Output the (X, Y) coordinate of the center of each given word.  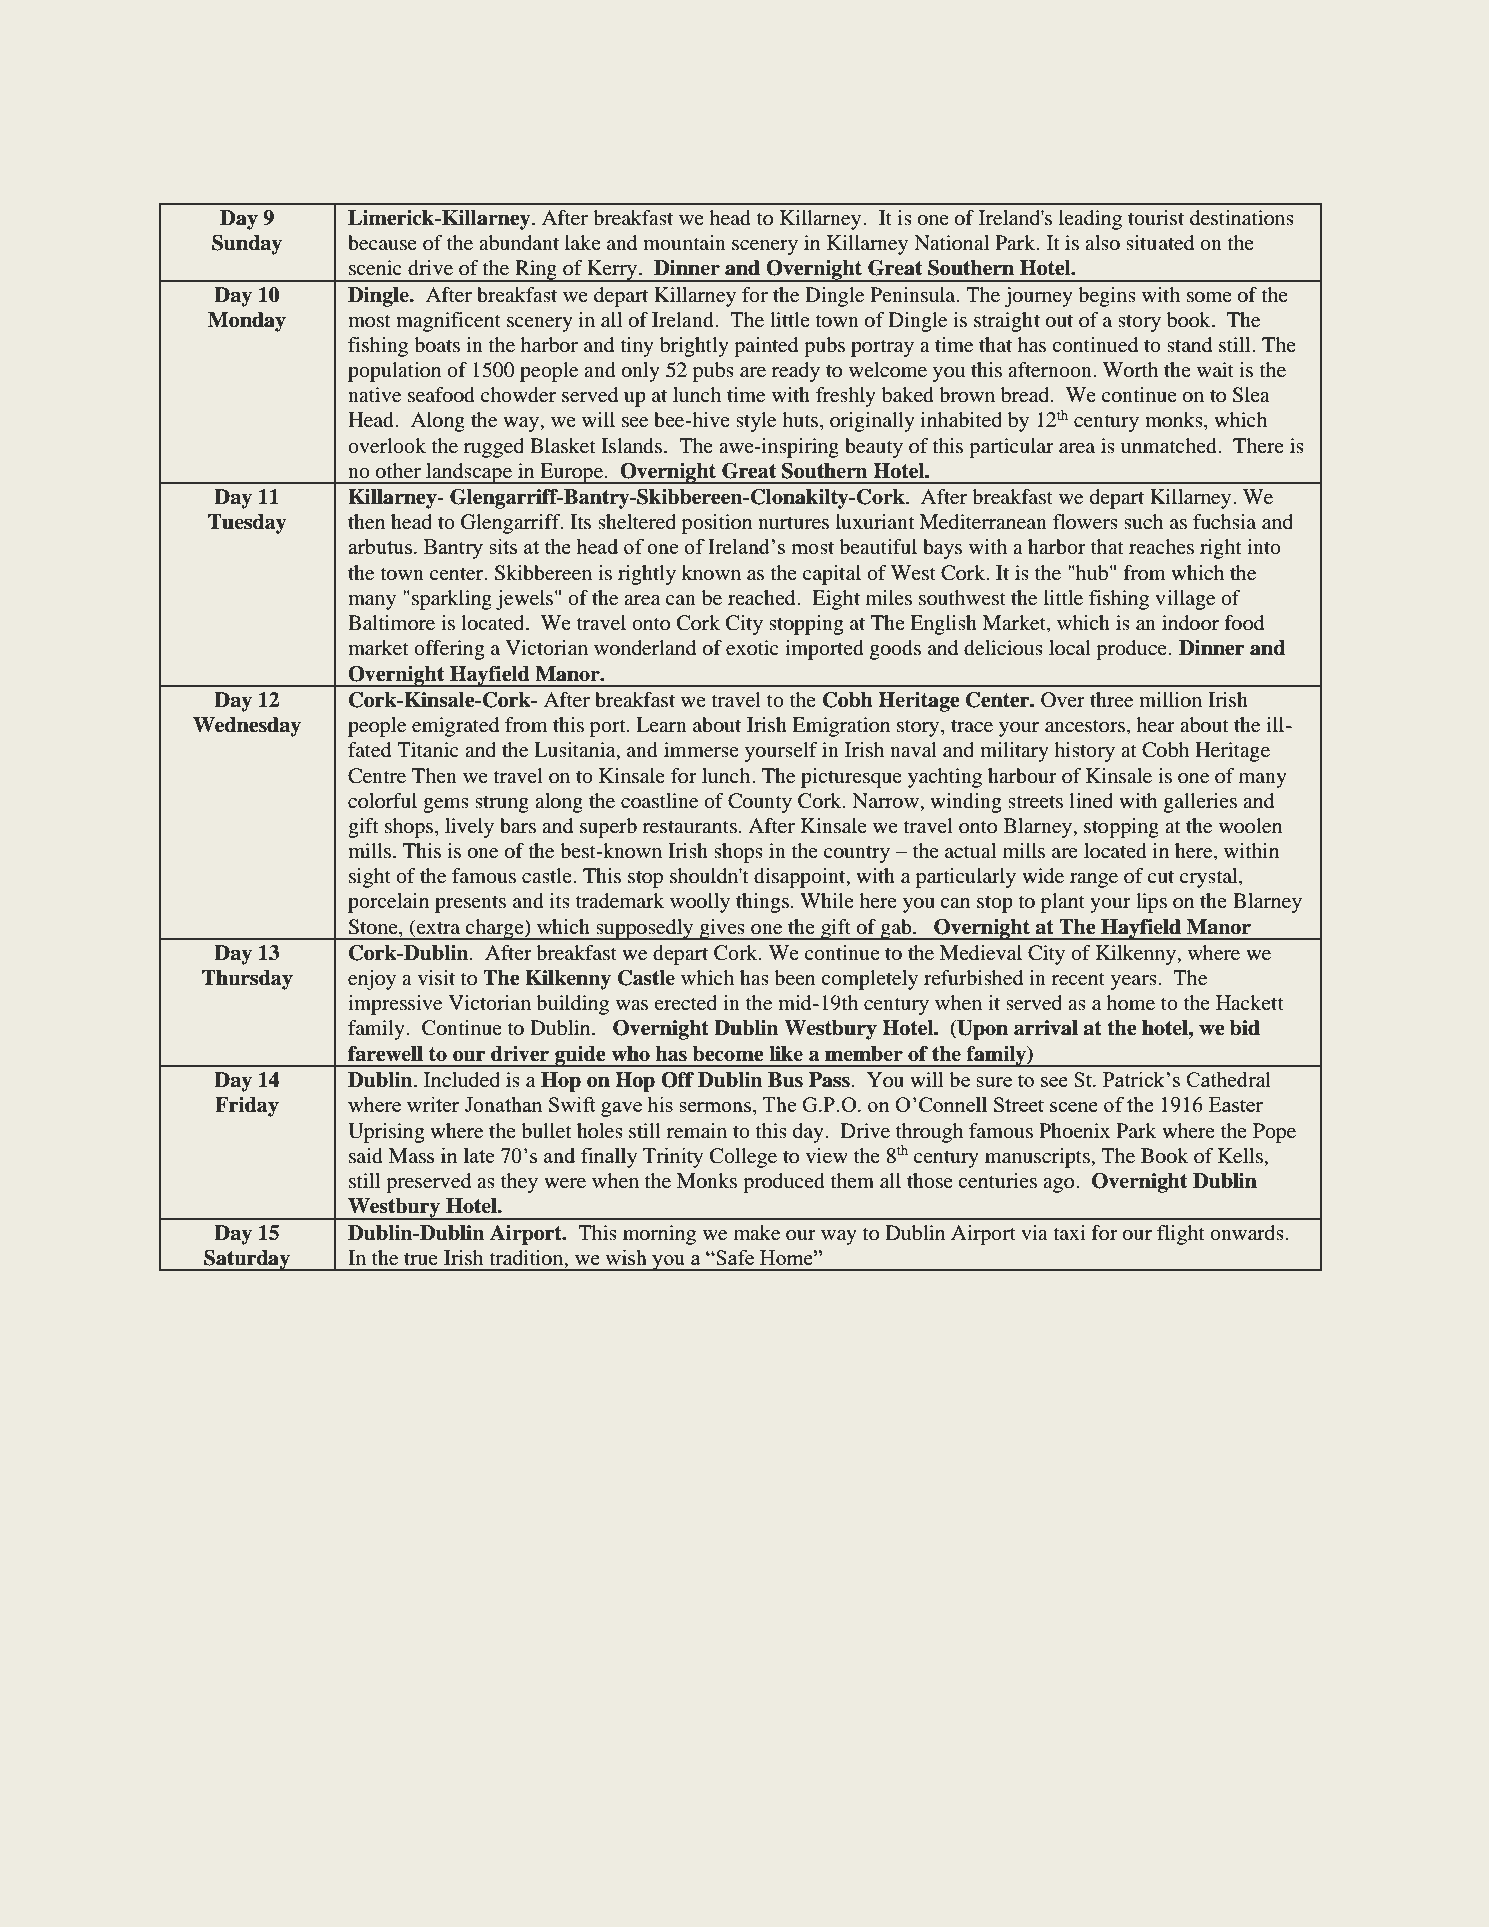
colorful (382, 800)
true (421, 1259)
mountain (684, 243)
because (382, 243)
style (756, 422)
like (786, 1054)
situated (1160, 243)
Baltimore (391, 622)
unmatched (1170, 446)
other (398, 470)
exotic (752, 648)
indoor (1190, 622)
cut (1161, 877)
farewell (385, 1054)
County (760, 803)
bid (1245, 1028)
